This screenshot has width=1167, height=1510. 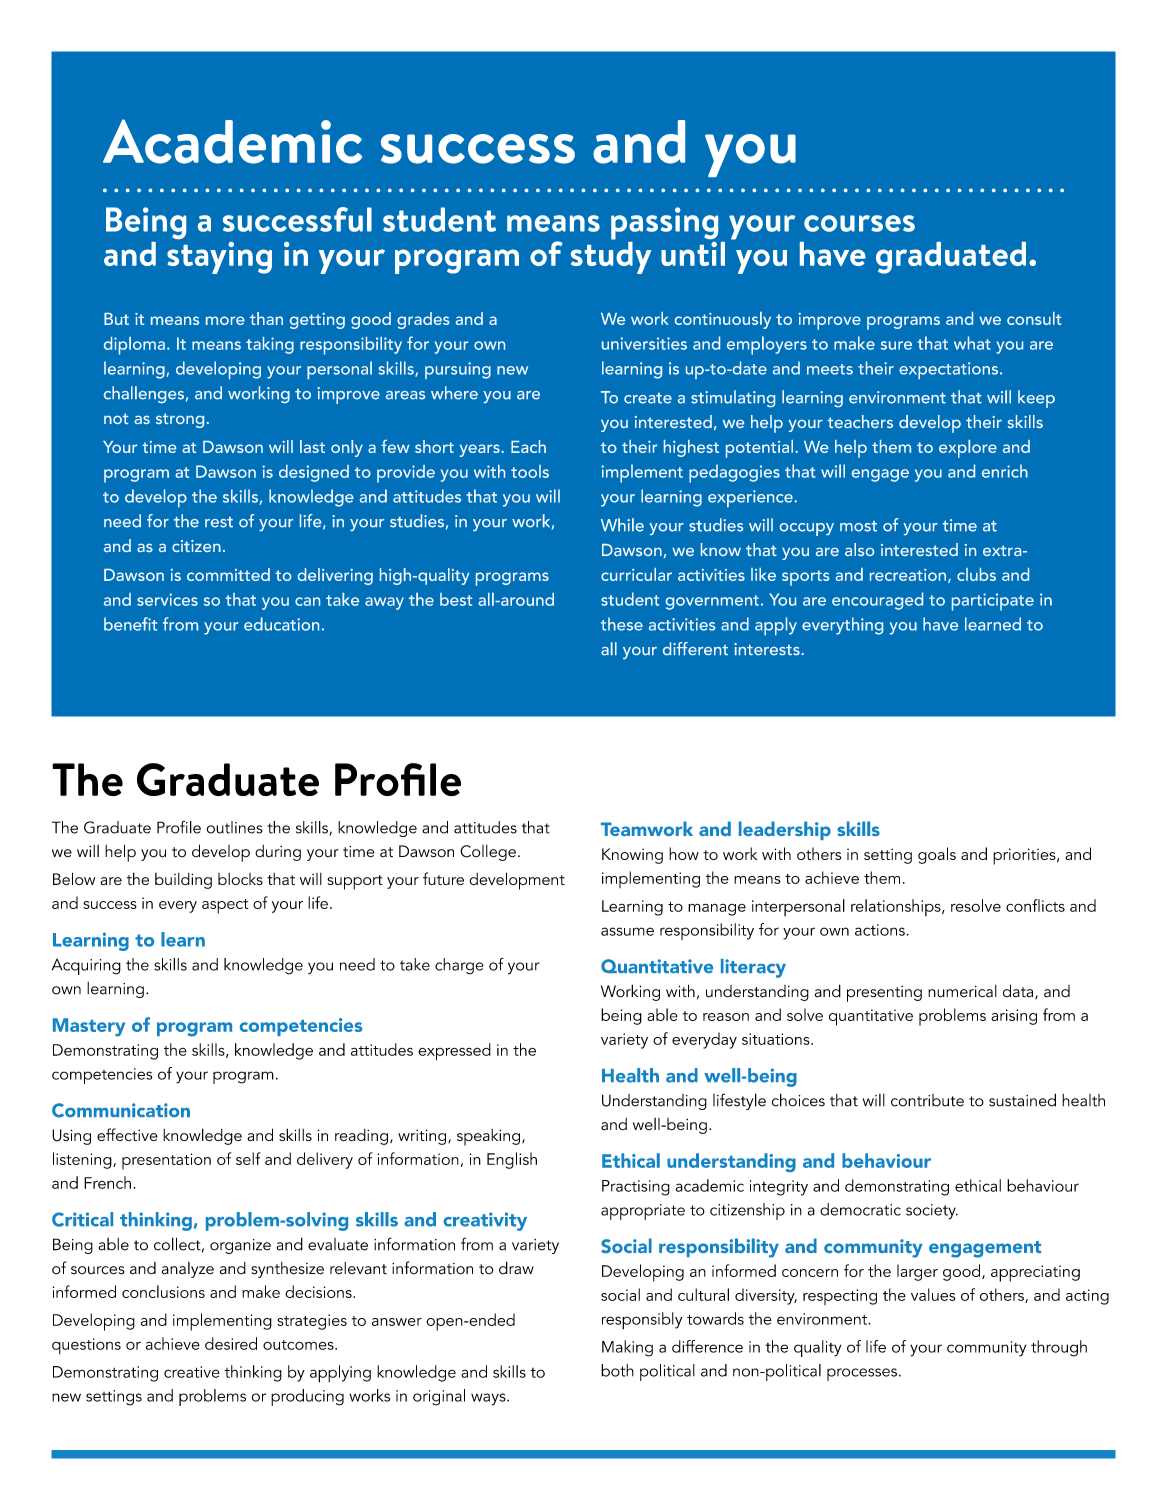 I want to click on staying, so click(x=219, y=258).
